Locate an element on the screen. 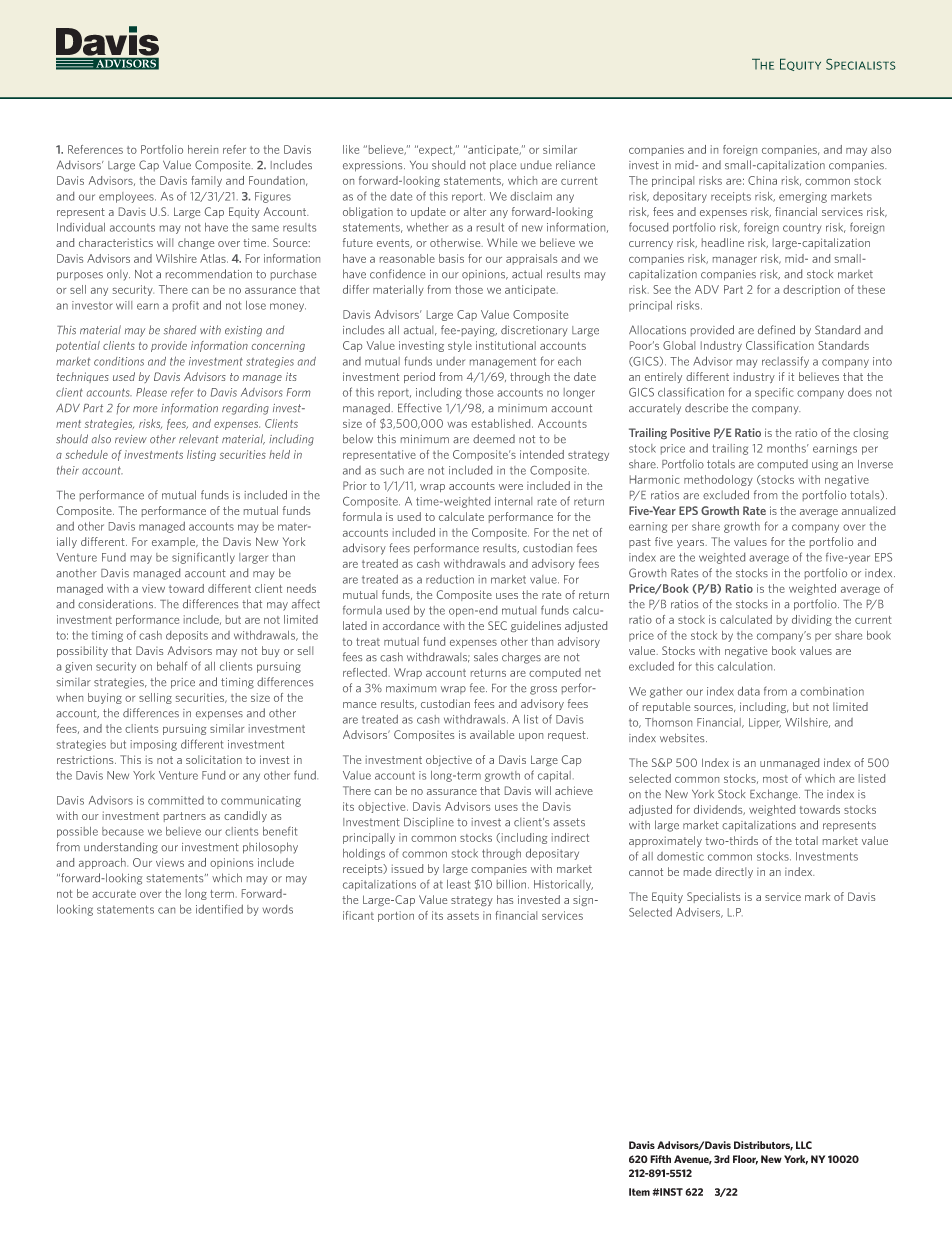 This screenshot has height=1233, width=952. place is located at coordinates (503, 166).
